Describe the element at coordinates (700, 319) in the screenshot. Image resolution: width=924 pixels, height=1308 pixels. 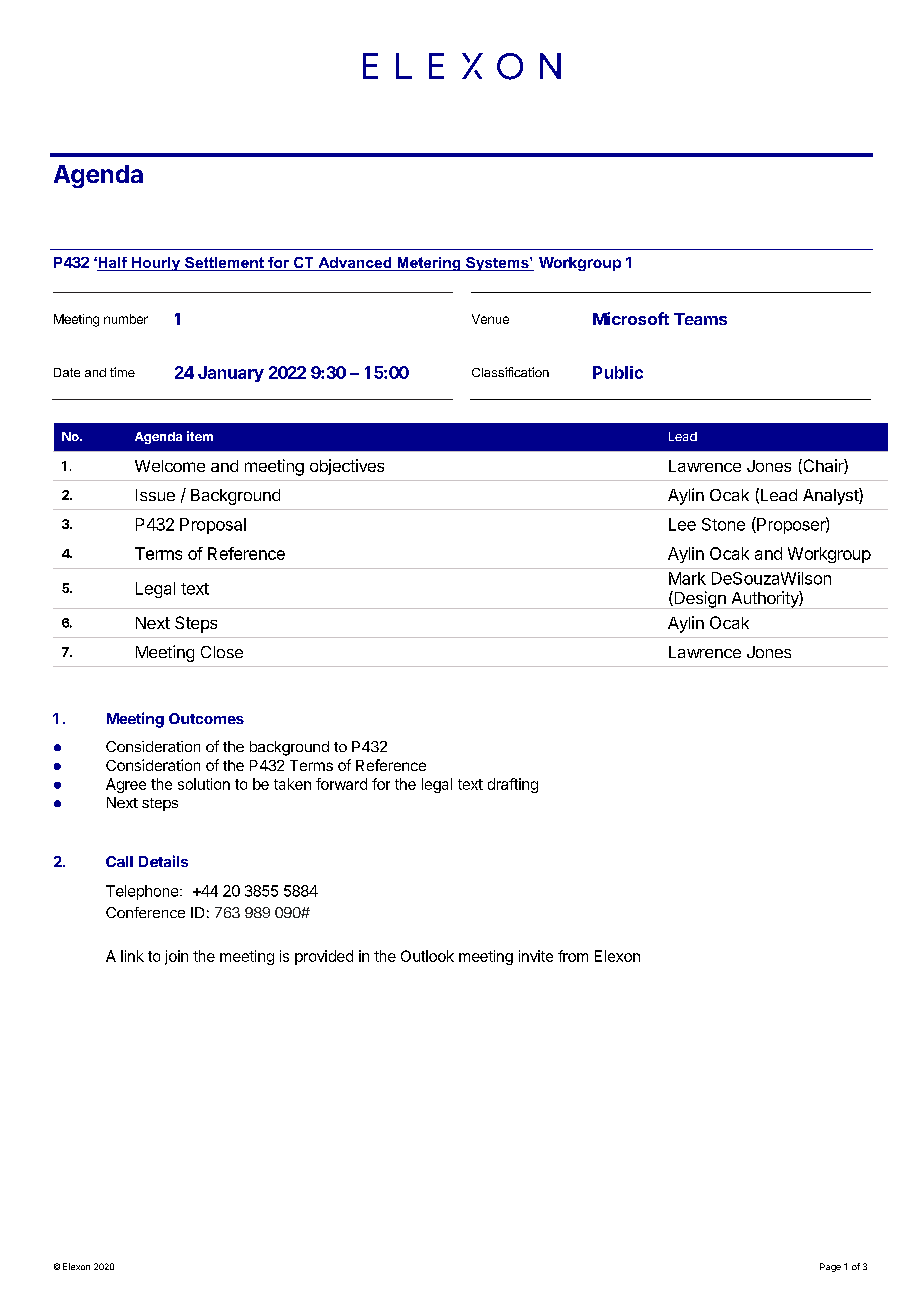
I see `Teams` at that location.
